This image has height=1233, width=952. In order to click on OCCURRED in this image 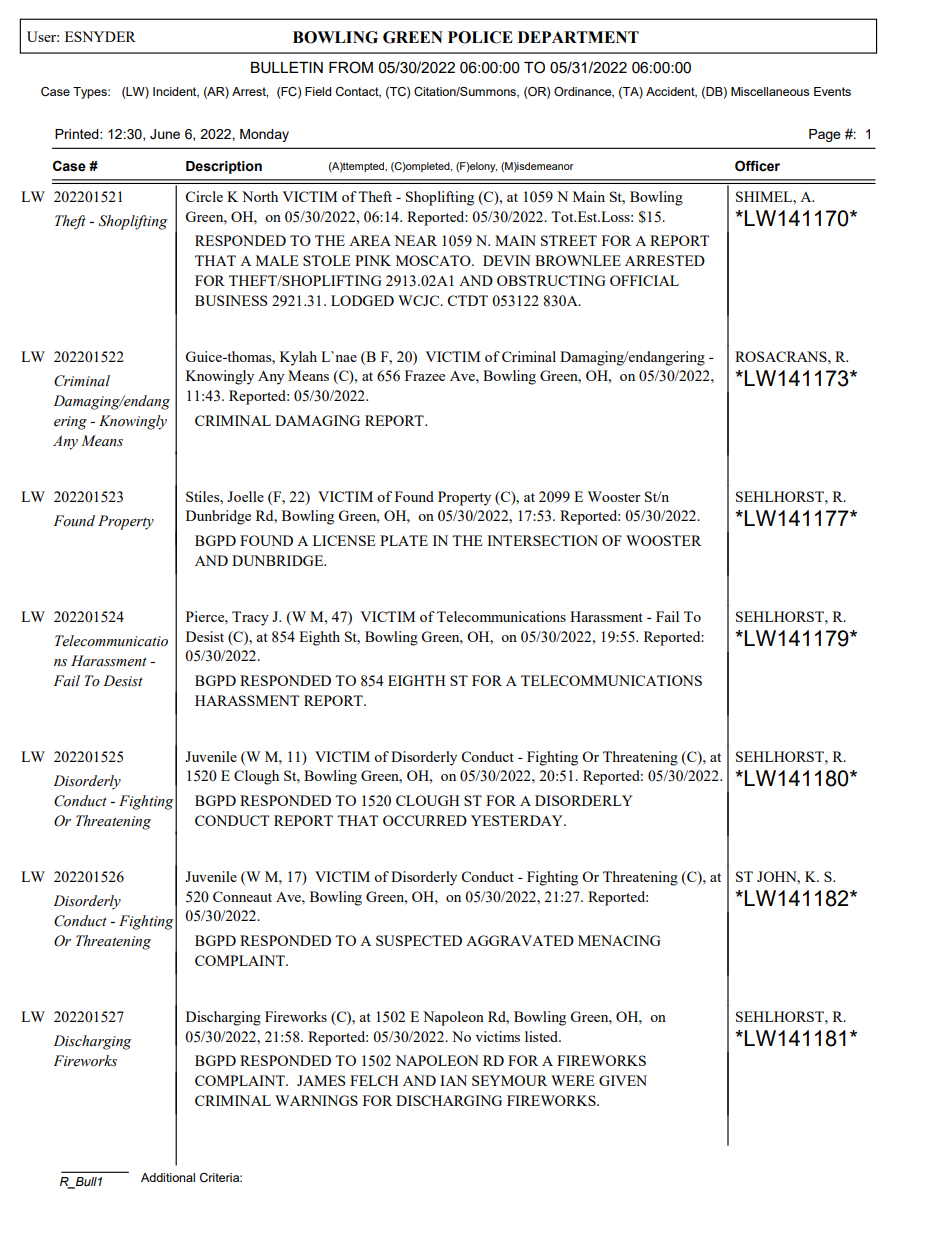, I will do `click(425, 820)`.
